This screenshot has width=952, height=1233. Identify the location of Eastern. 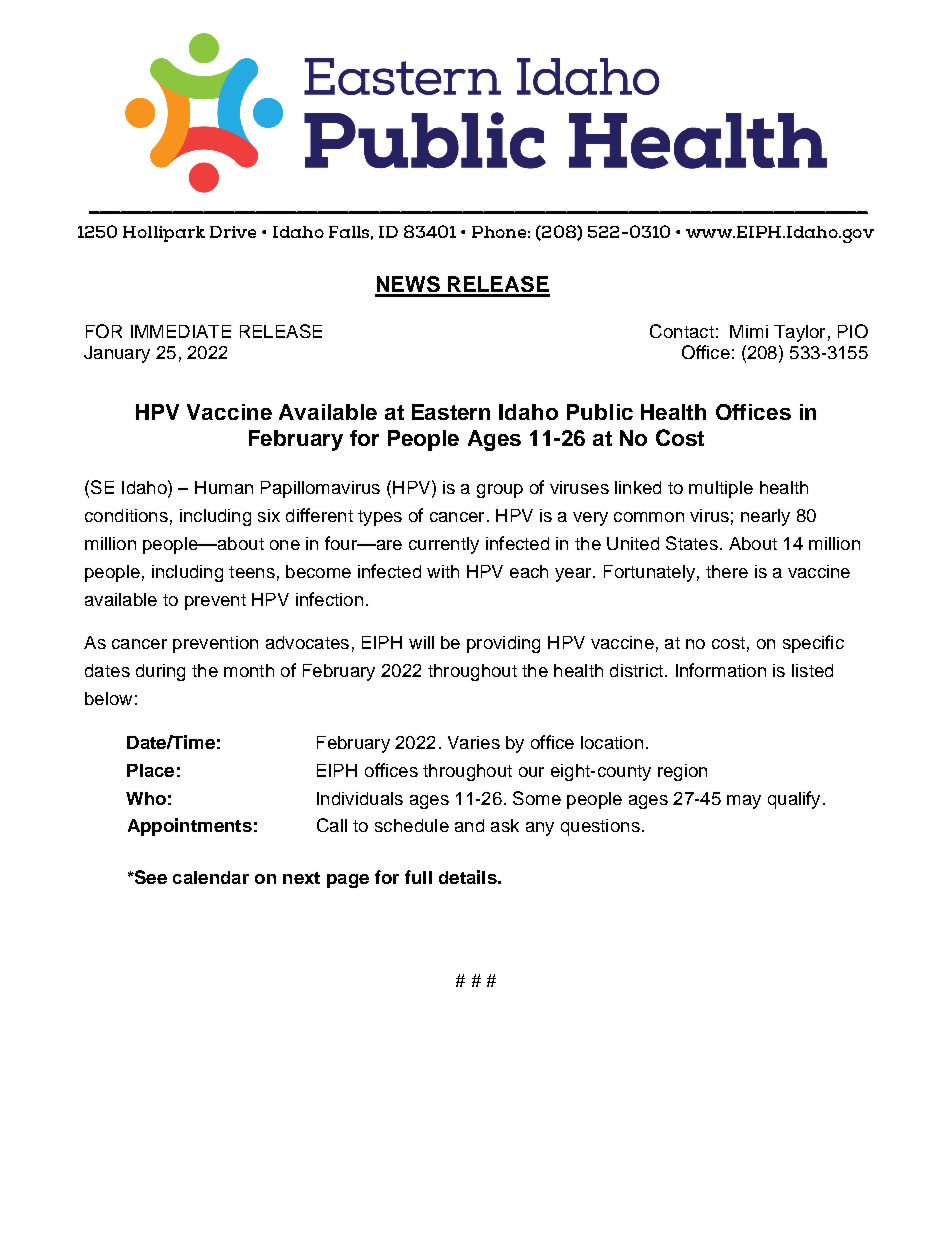
(451, 412).
